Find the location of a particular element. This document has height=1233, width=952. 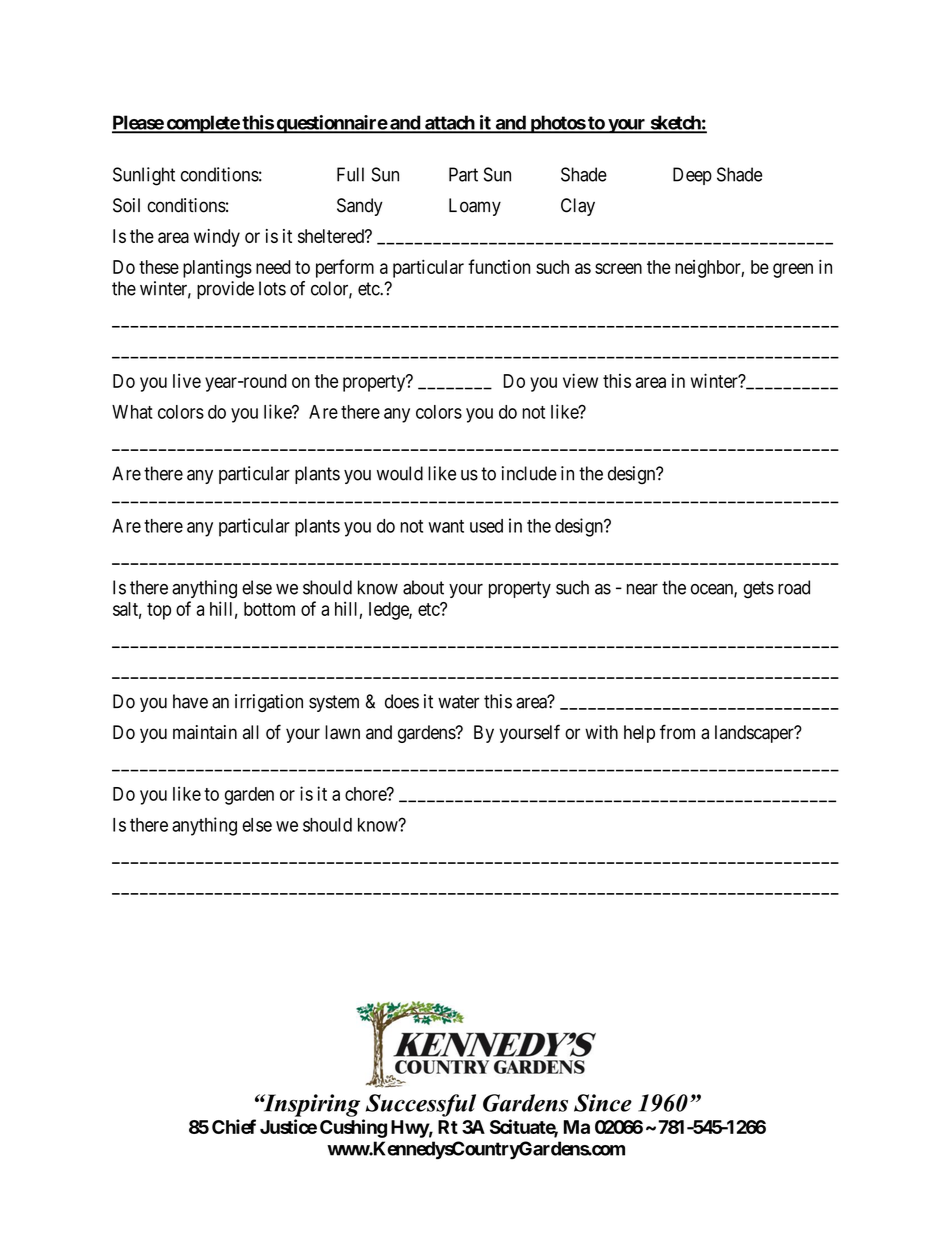

attach is located at coordinates (449, 124).
